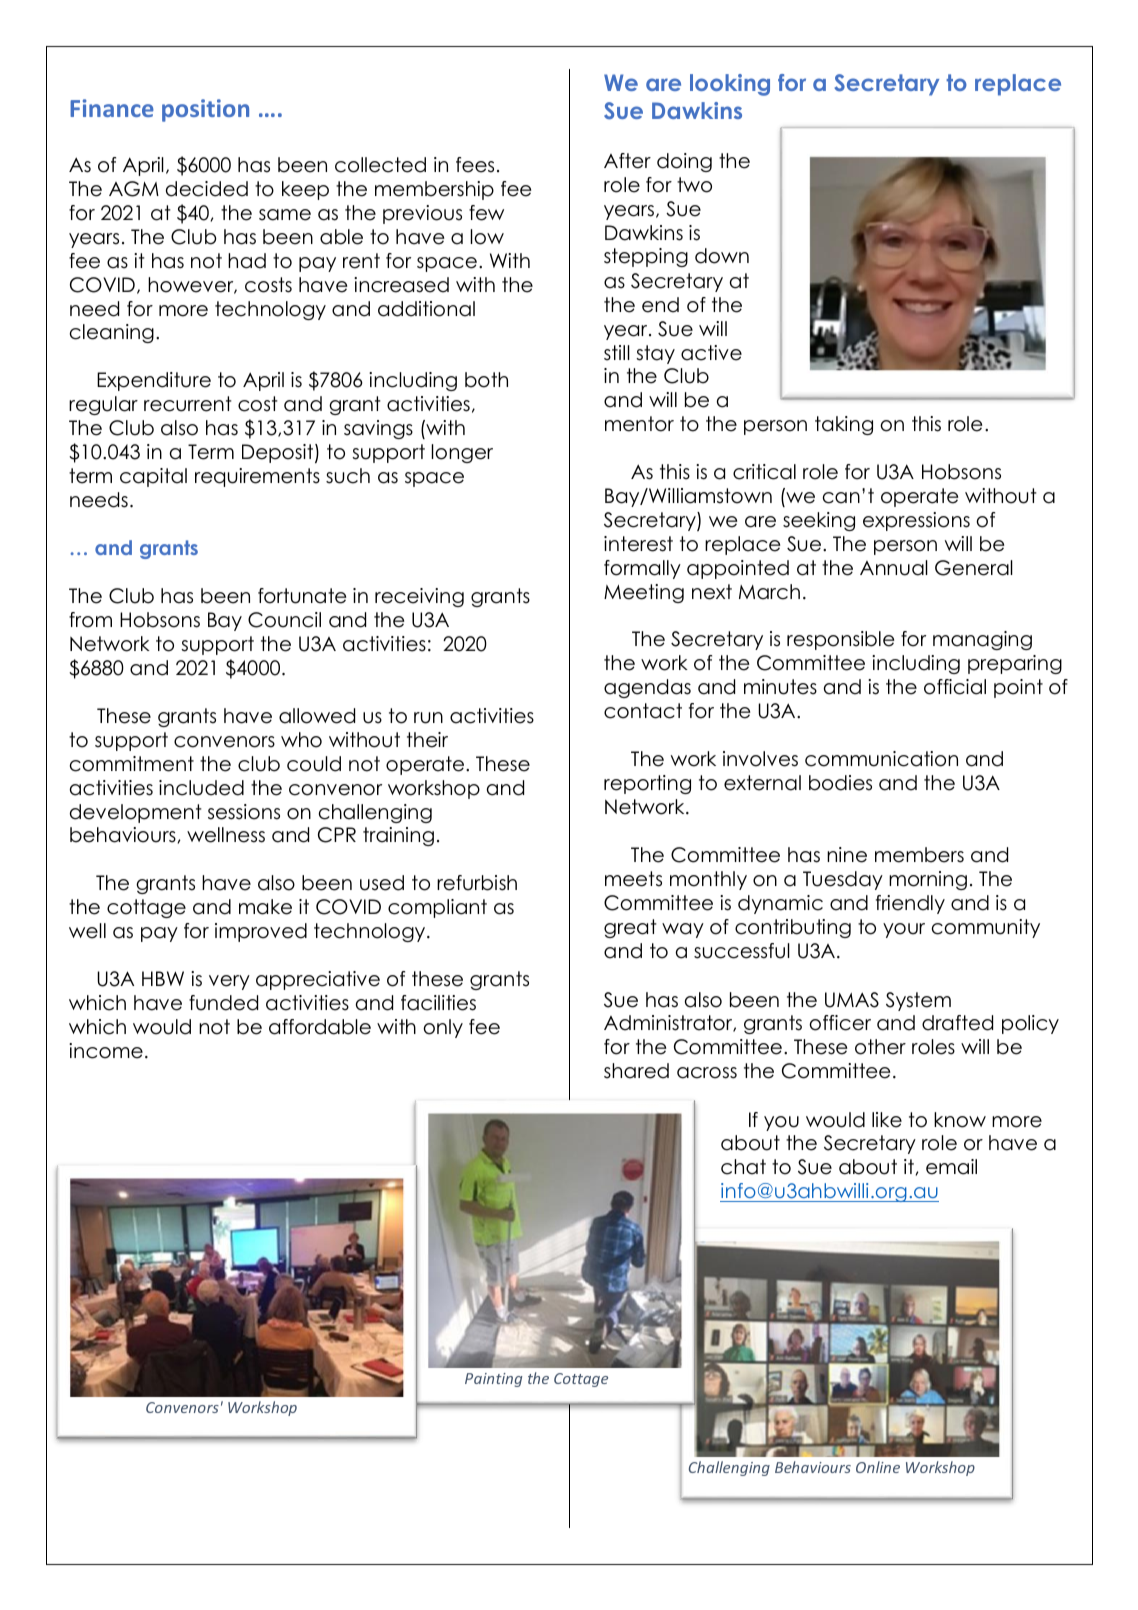  I want to click on communication, so click(881, 759).
